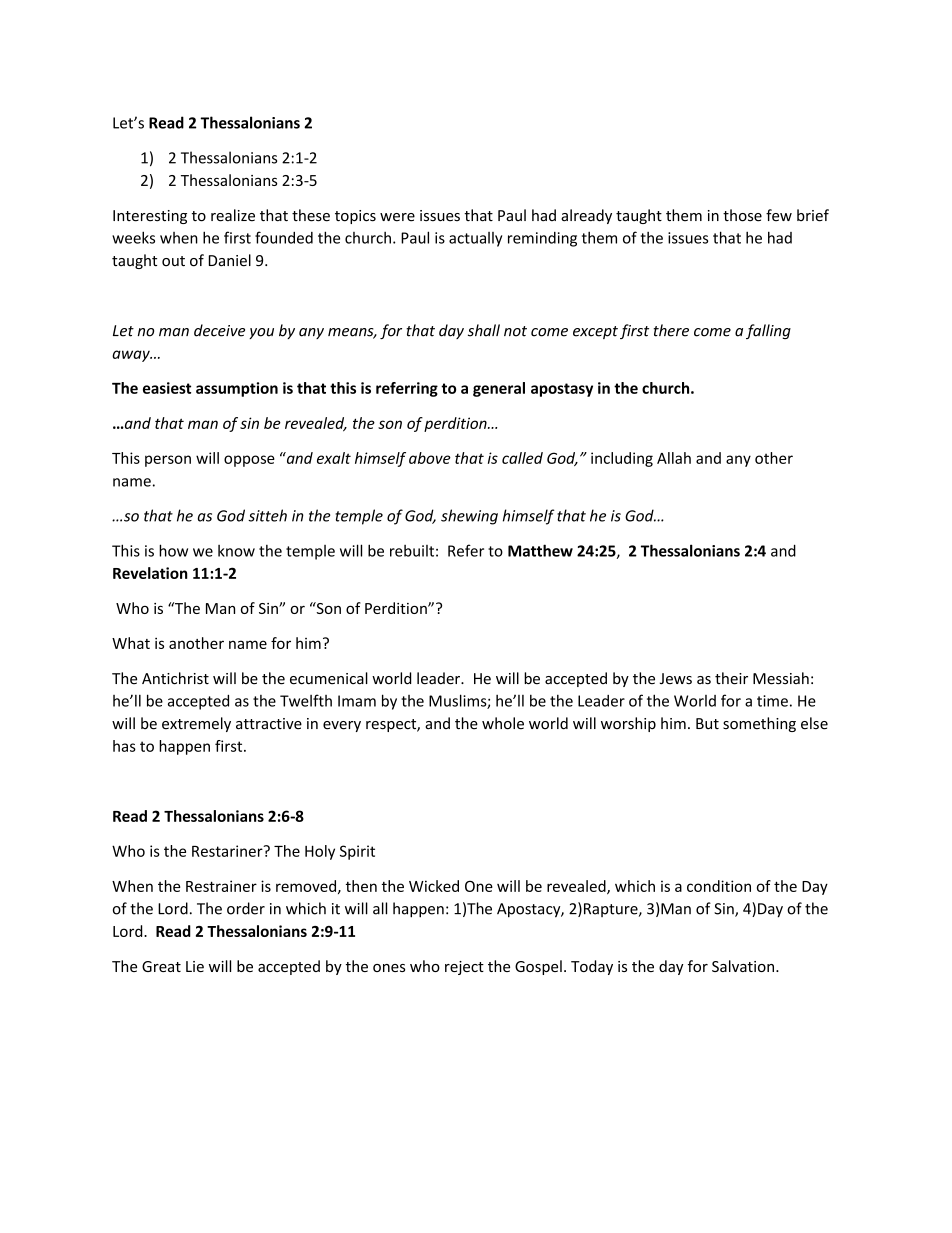 This screenshot has height=1233, width=952. Describe the element at coordinates (503, 723) in the screenshot. I see `whole` at that location.
